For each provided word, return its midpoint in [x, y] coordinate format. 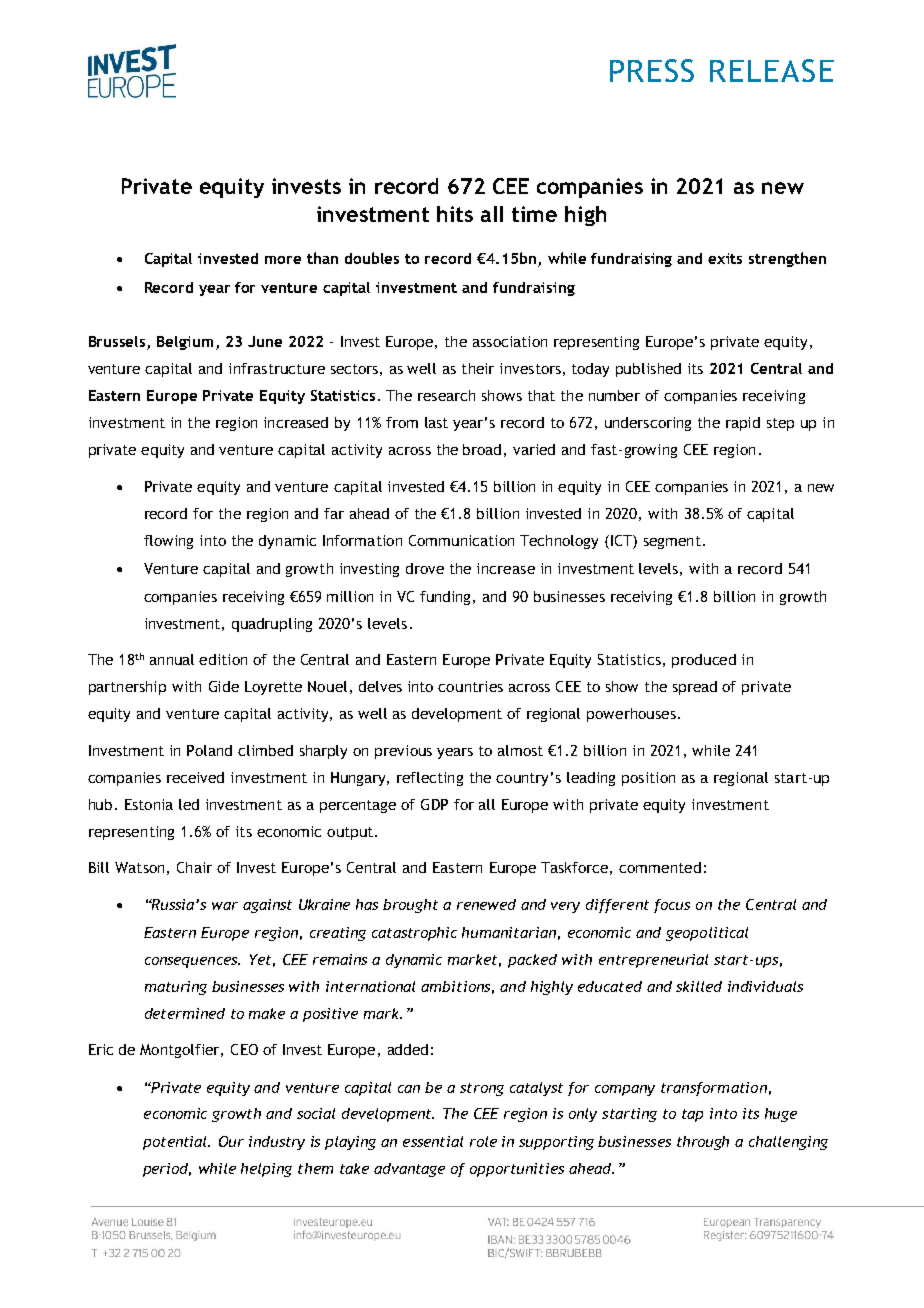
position [648, 779]
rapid [743, 424]
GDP [434, 804]
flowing [168, 542]
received [195, 777]
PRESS [652, 70]
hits [455, 214]
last [436, 422]
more [283, 260]
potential [176, 1143]
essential [433, 1141]
